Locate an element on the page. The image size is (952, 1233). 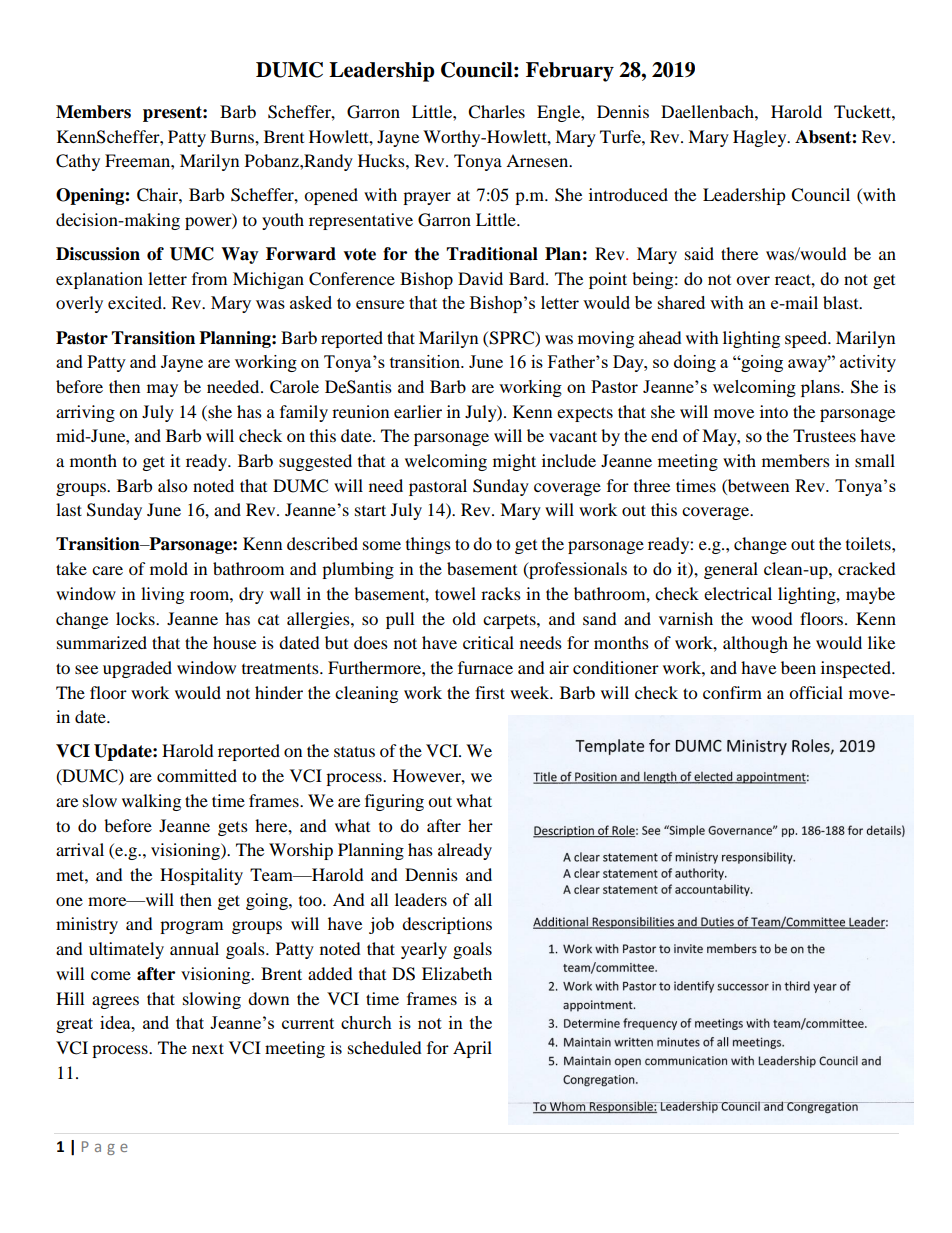
general is located at coordinates (731, 570).
